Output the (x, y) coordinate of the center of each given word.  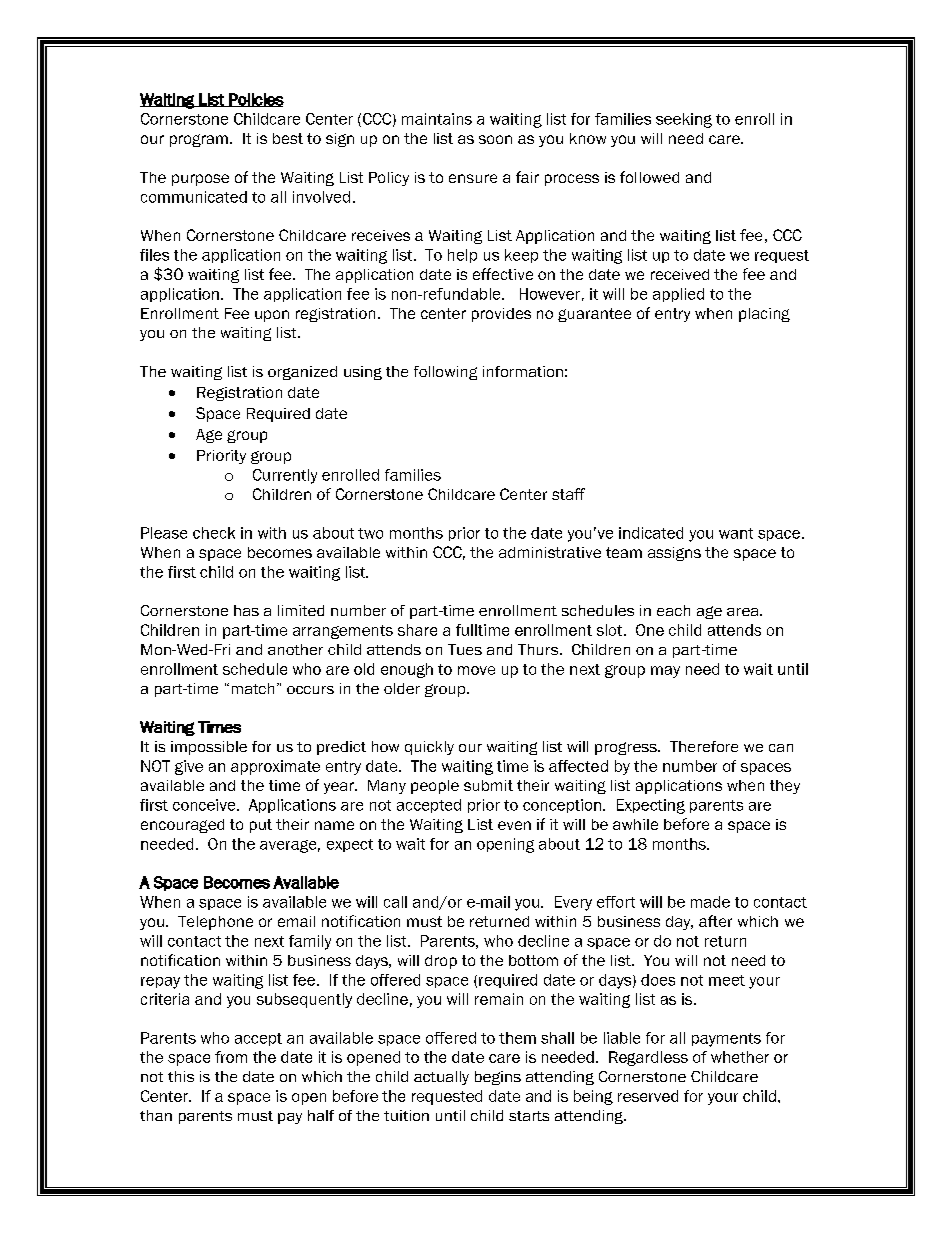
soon (495, 139)
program (199, 140)
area (744, 612)
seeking (684, 120)
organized (302, 373)
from (231, 1057)
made (710, 902)
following (445, 373)
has (246, 610)
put (261, 826)
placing (764, 315)
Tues (465, 649)
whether (740, 1057)
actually (441, 1078)
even (514, 825)
